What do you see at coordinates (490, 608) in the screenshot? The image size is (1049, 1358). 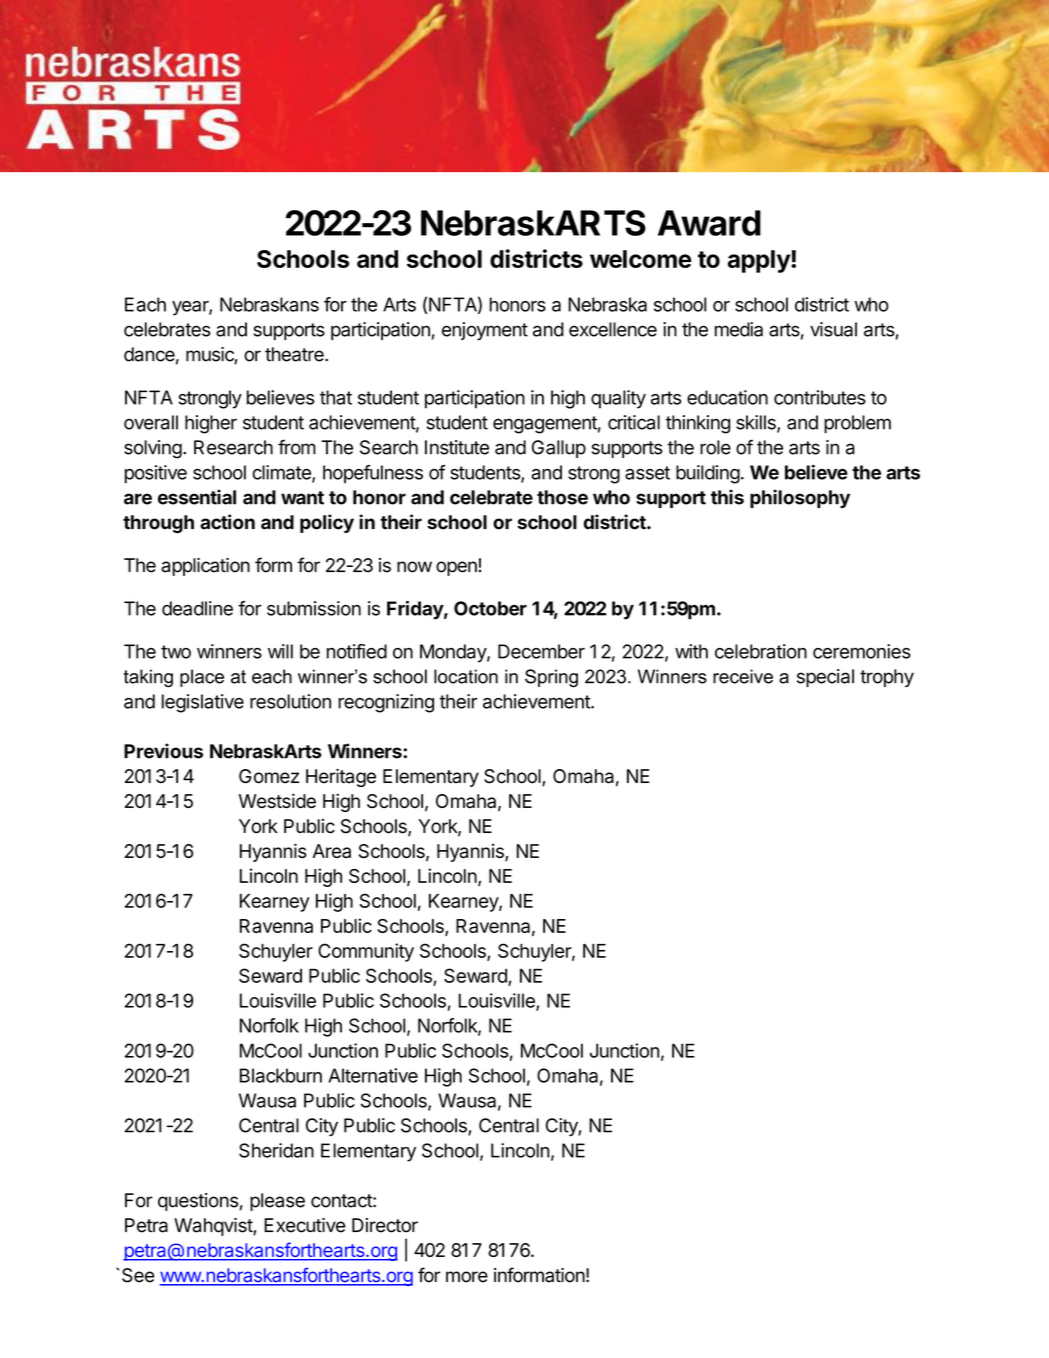 I see `October` at bounding box center [490, 608].
